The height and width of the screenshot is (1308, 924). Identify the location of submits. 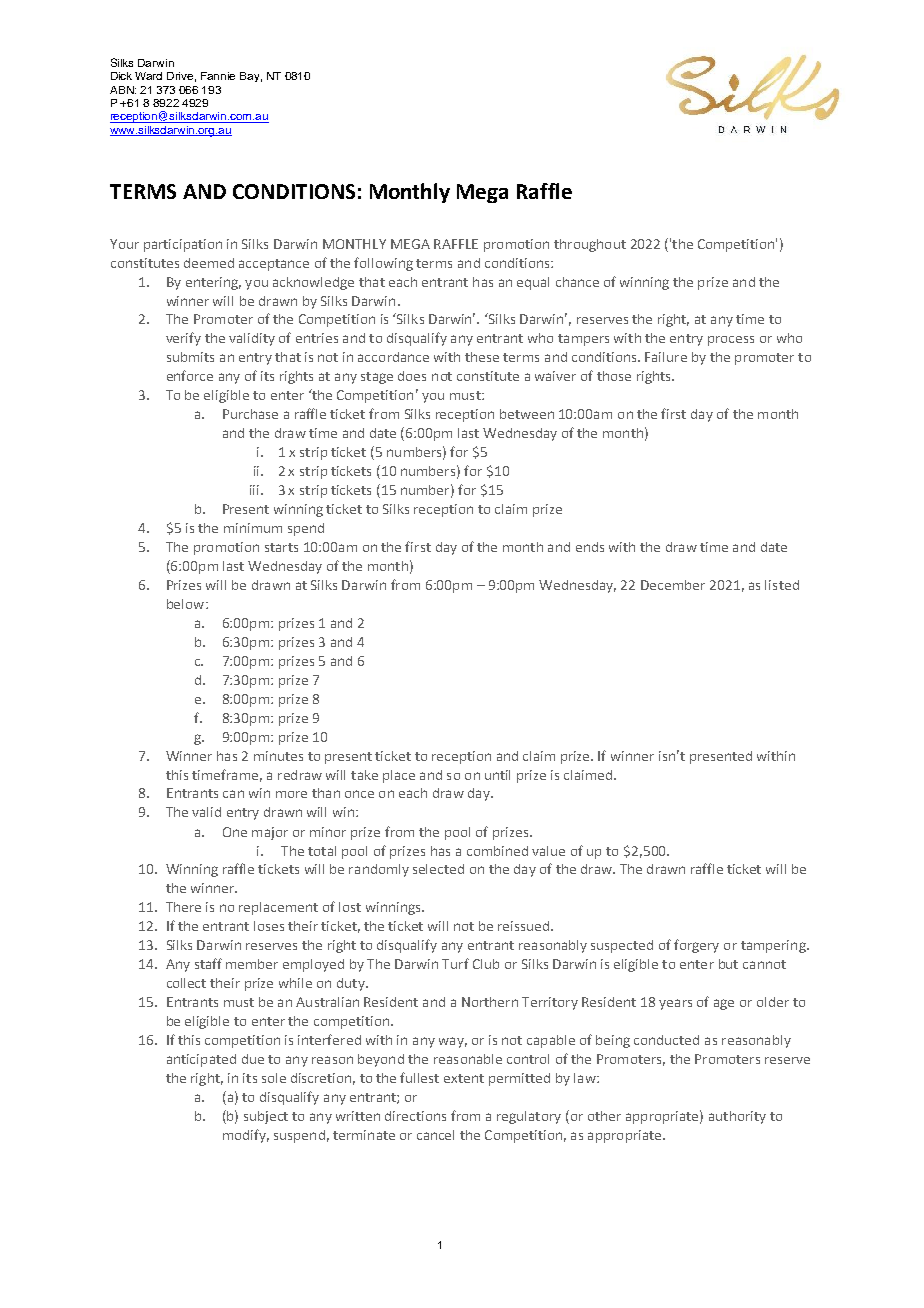
(190, 357).
